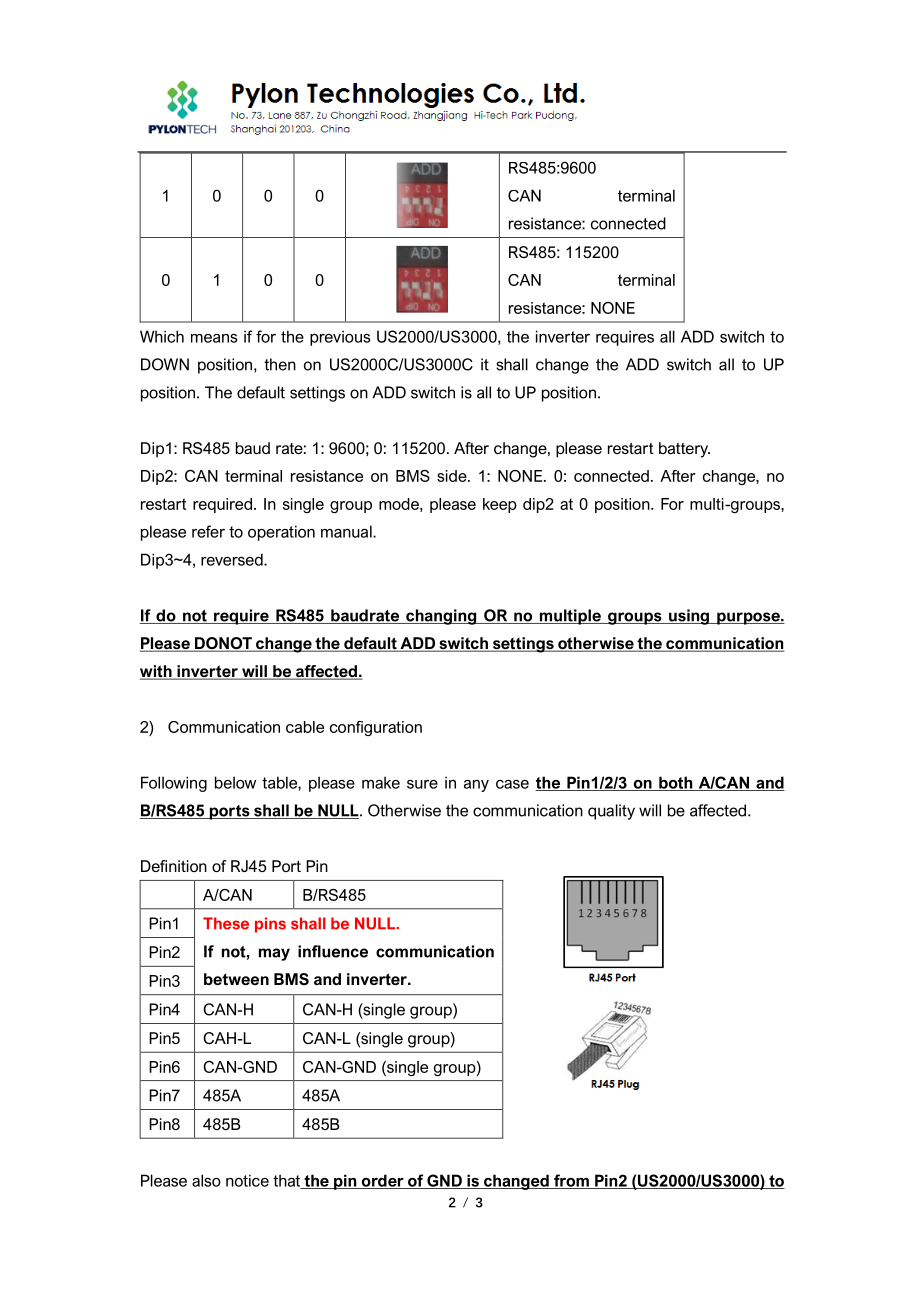  What do you see at coordinates (206, 1180) in the screenshot?
I see `also` at bounding box center [206, 1180].
